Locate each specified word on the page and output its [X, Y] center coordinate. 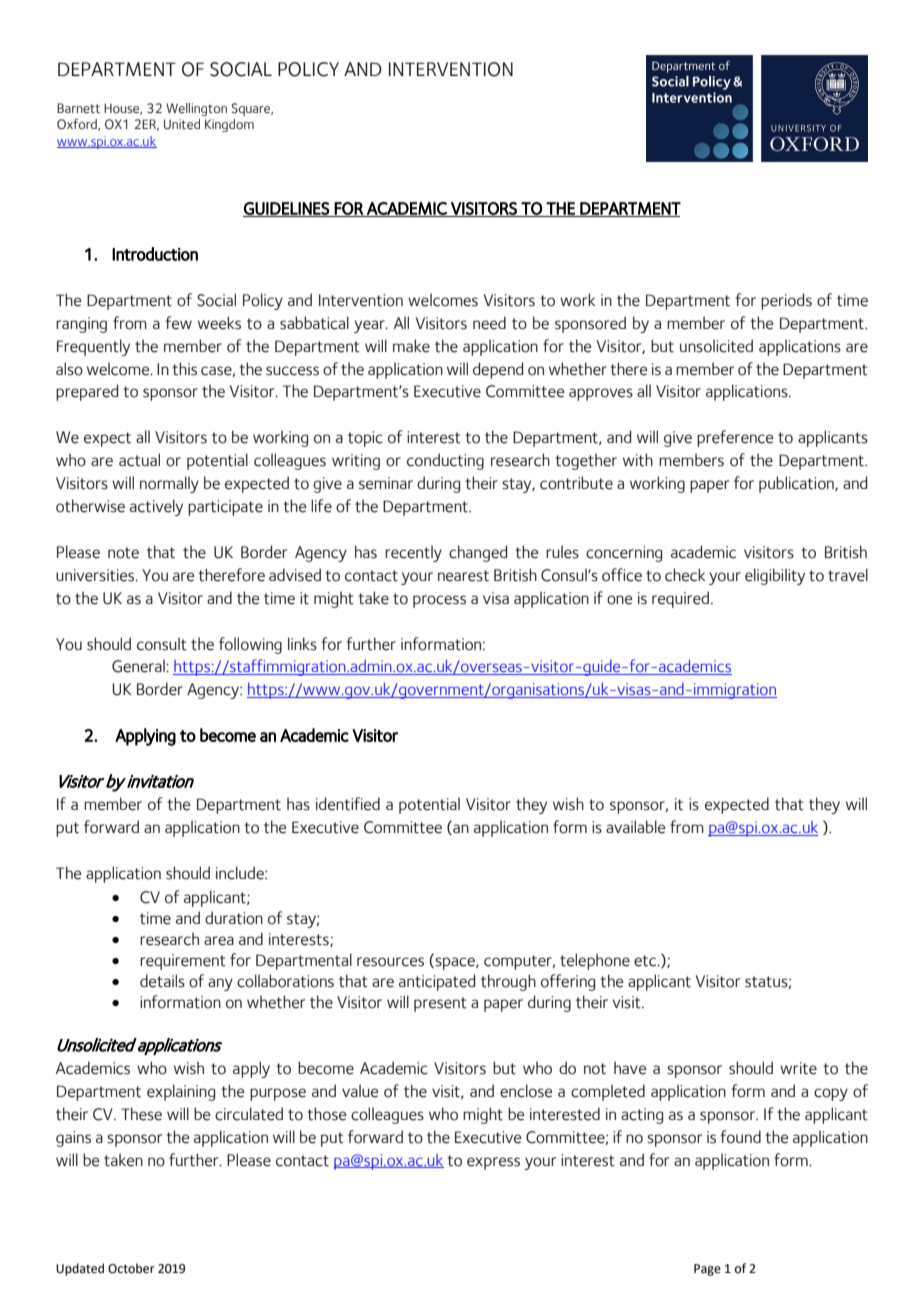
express [493, 1163]
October [131, 1268]
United [182, 124]
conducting [445, 461]
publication [797, 484]
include [241, 873]
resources [390, 962]
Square [252, 109]
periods [786, 301]
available [635, 827]
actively [156, 507]
